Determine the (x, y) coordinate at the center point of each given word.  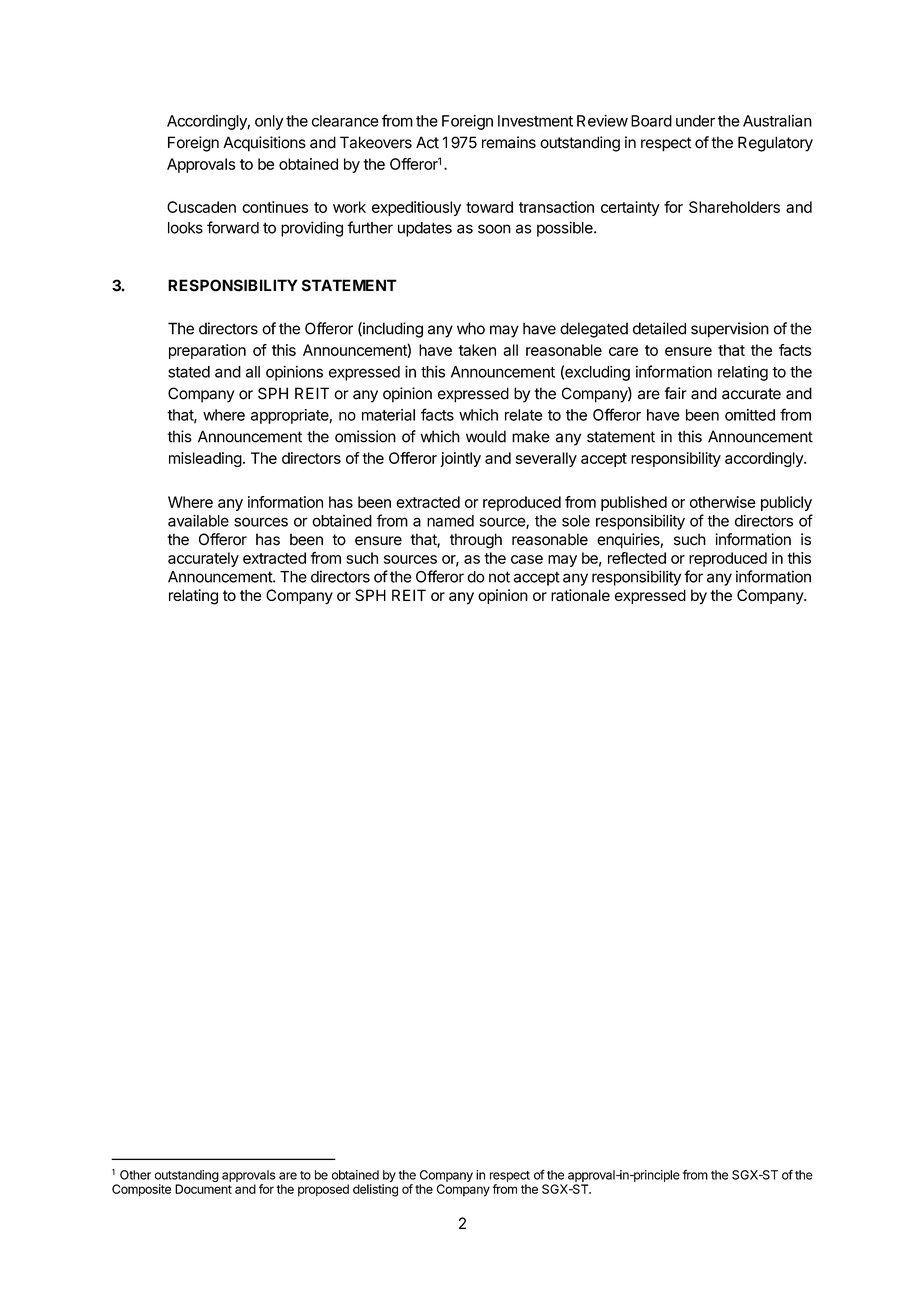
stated (189, 372)
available (198, 520)
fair (675, 393)
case (527, 559)
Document (203, 1189)
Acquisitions (264, 144)
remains (509, 142)
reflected (637, 558)
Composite (141, 1190)
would (486, 436)
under (695, 121)
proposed (323, 1190)
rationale (580, 595)
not (499, 577)
